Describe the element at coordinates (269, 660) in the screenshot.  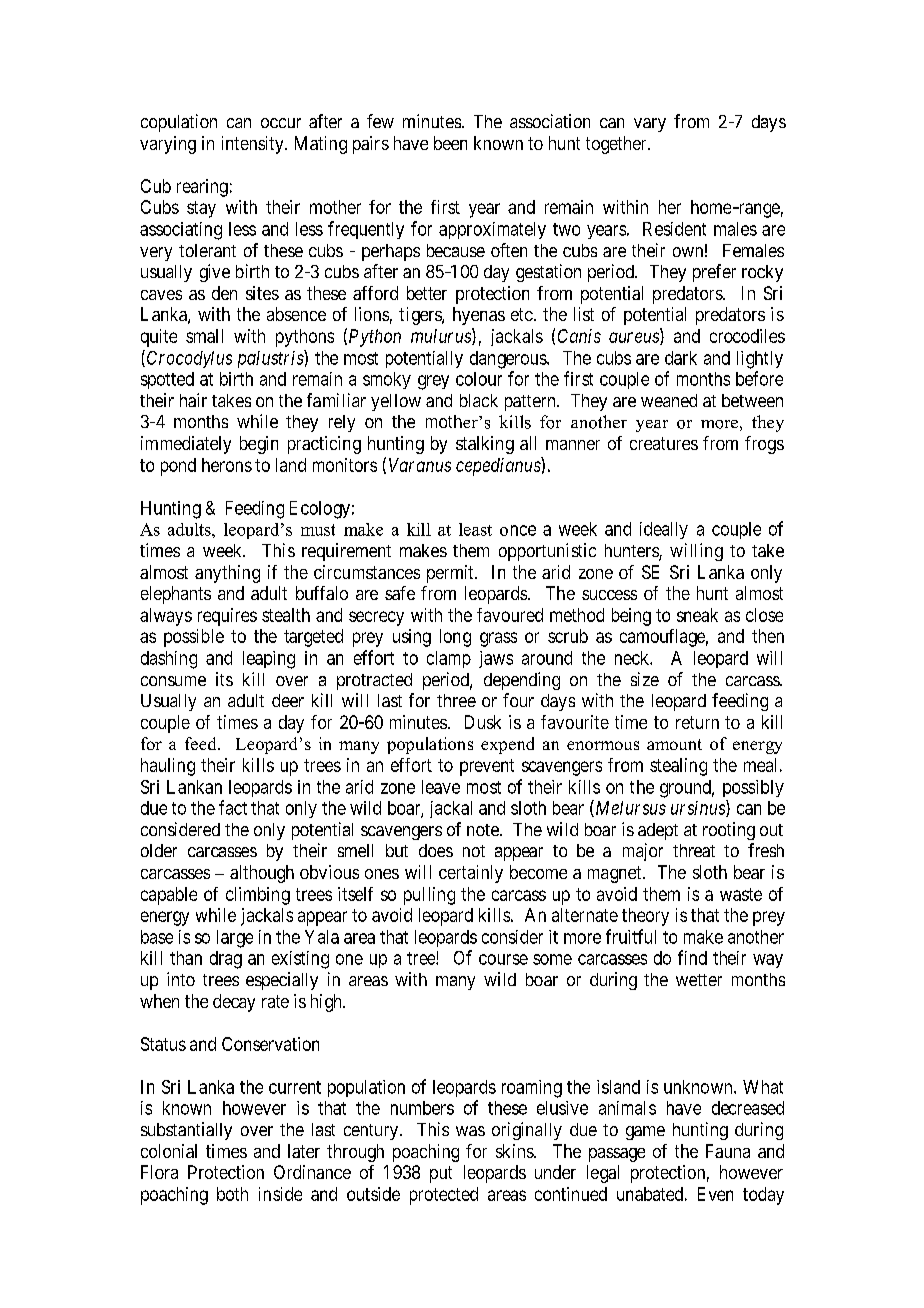
I see `leaping` at that location.
